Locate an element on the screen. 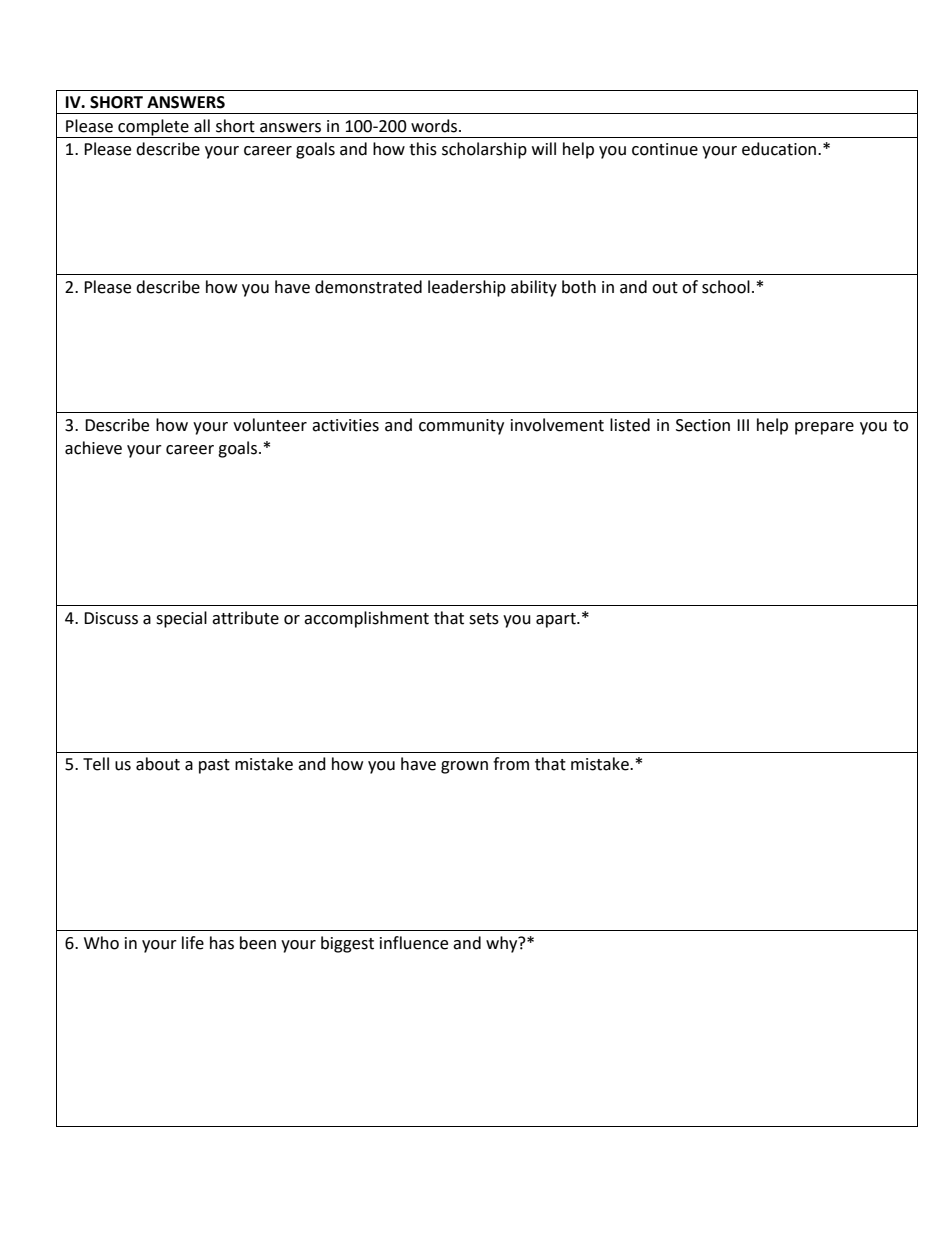 This screenshot has width=952, height=1233. grown is located at coordinates (464, 767).
